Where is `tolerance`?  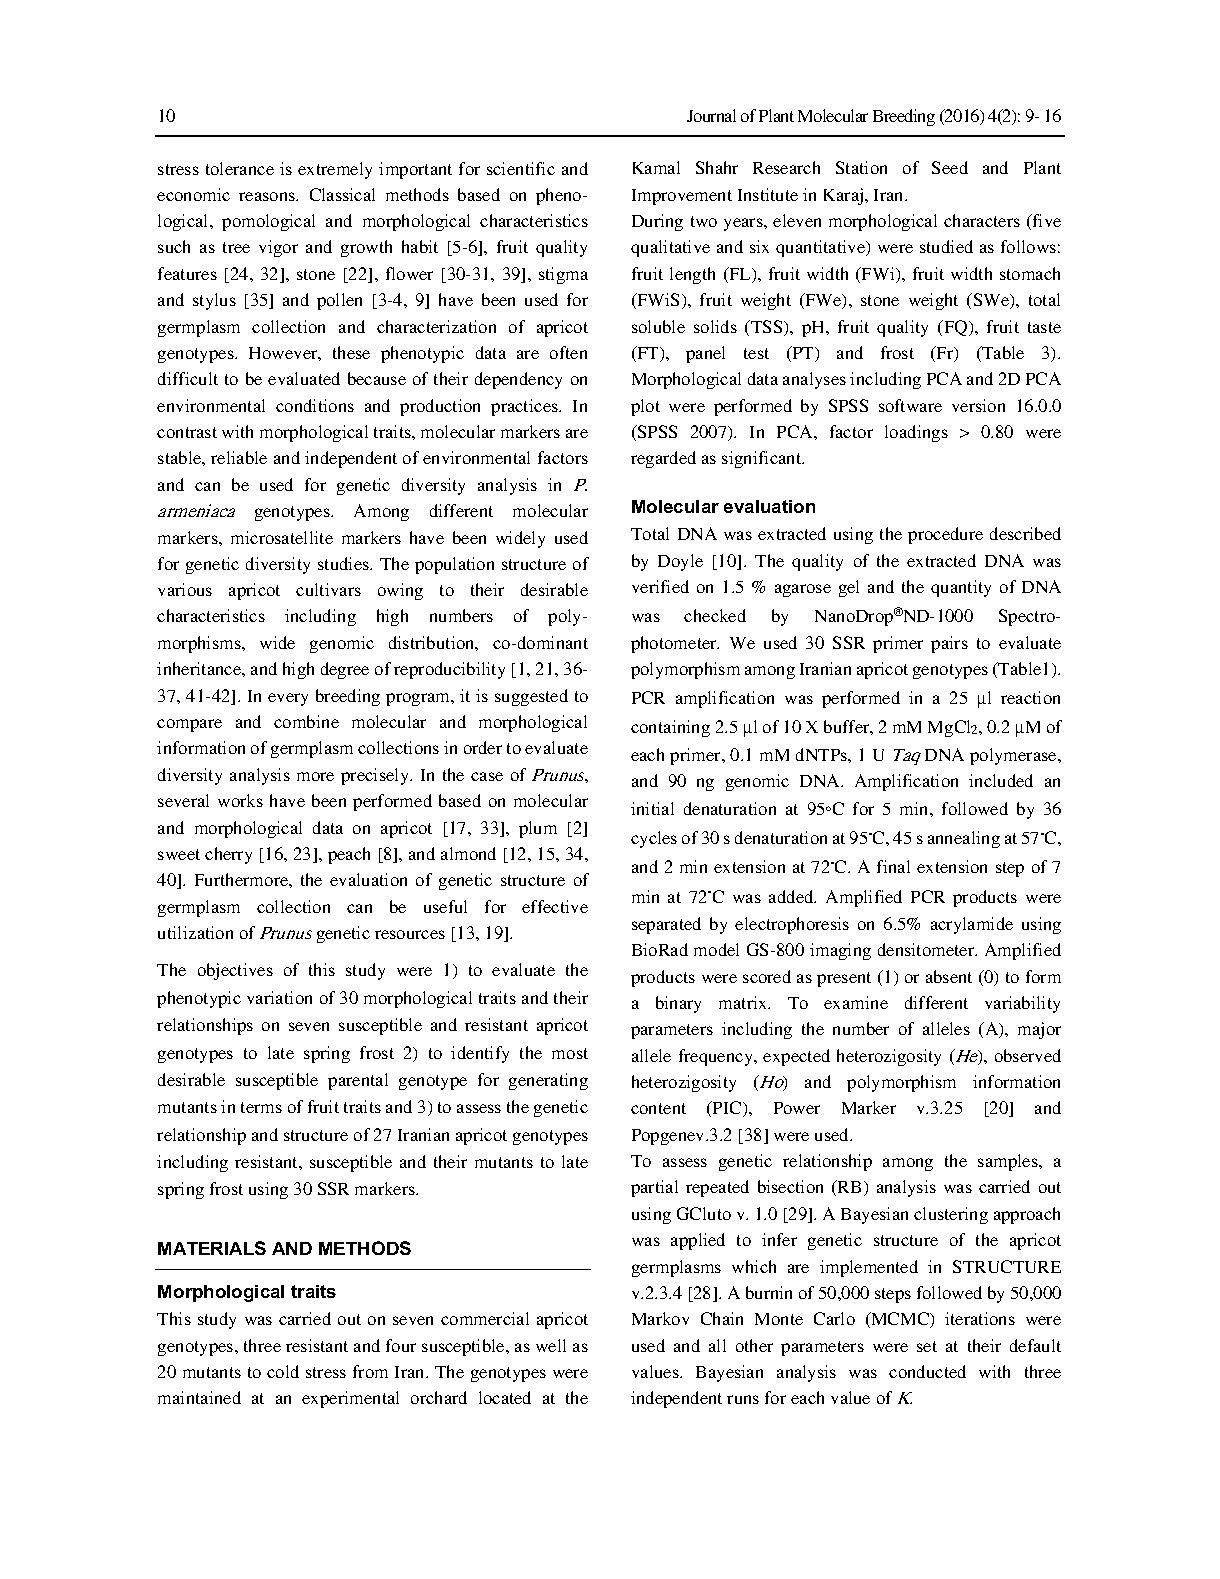
tolerance is located at coordinates (240, 168).
